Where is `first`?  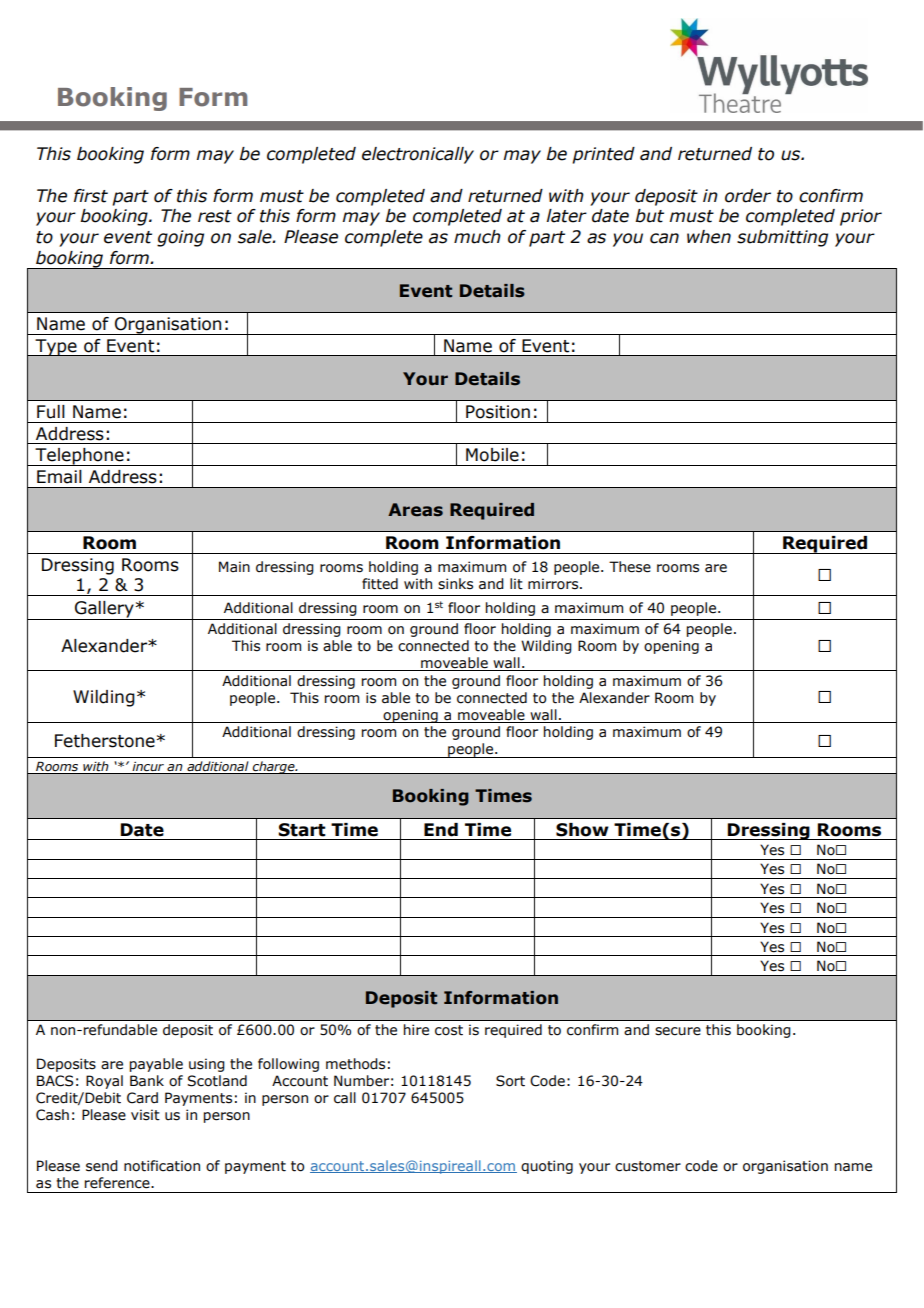
first is located at coordinates (91, 196).
